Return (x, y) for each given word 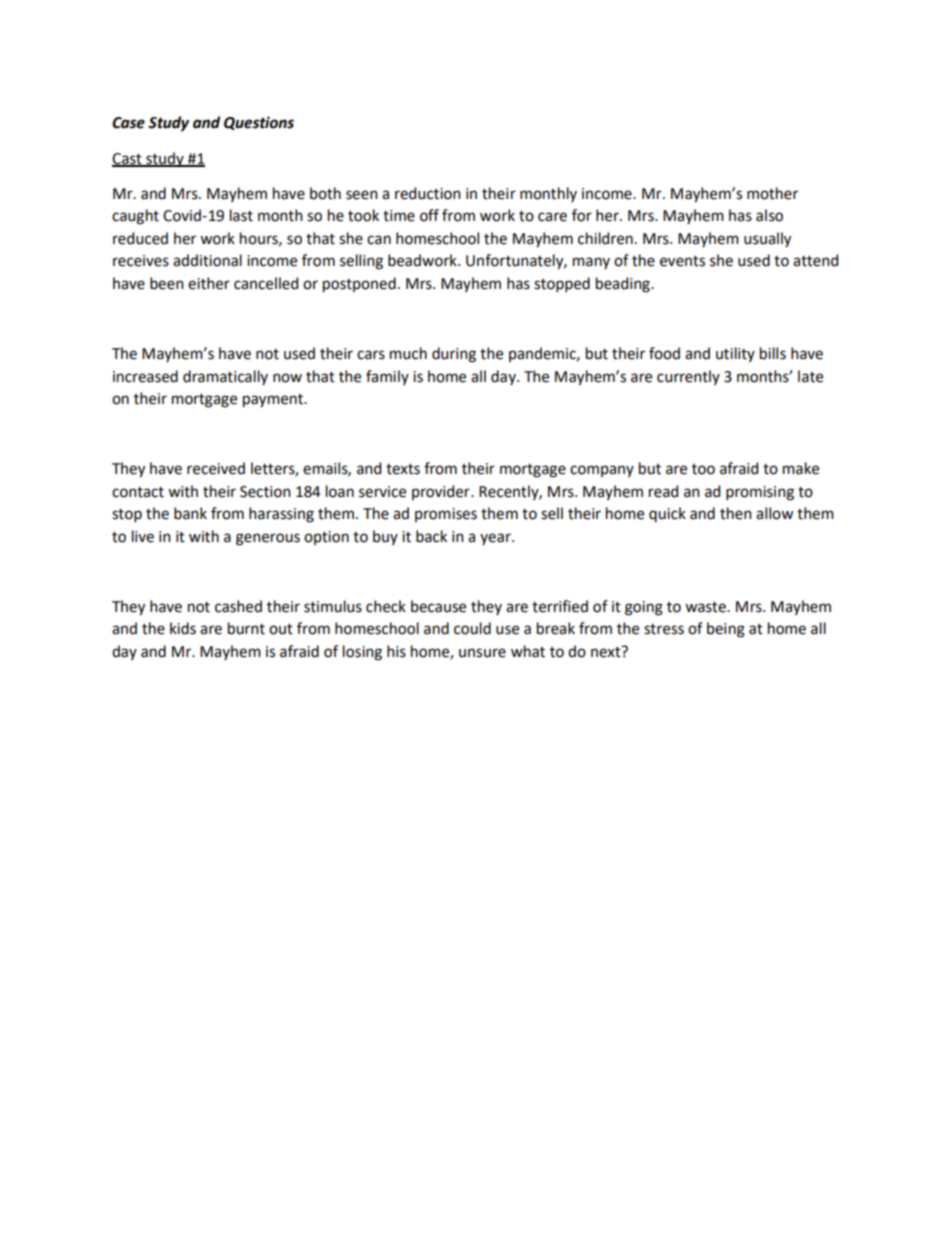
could (472, 628)
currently (688, 377)
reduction (428, 193)
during (454, 355)
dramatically (225, 377)
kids (183, 628)
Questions (259, 123)
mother (772, 193)
